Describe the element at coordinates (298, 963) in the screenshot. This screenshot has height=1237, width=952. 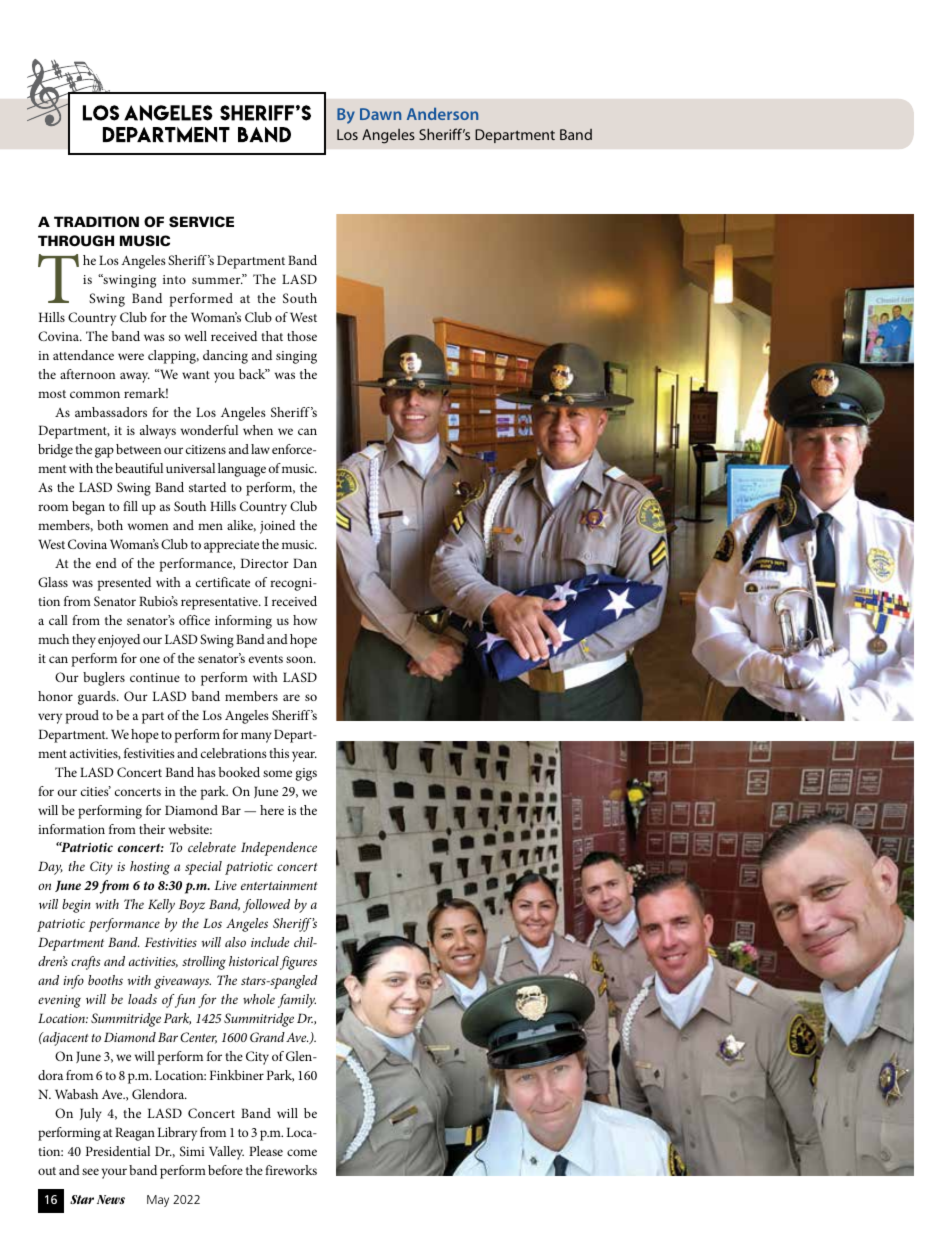
I see `figures` at that location.
